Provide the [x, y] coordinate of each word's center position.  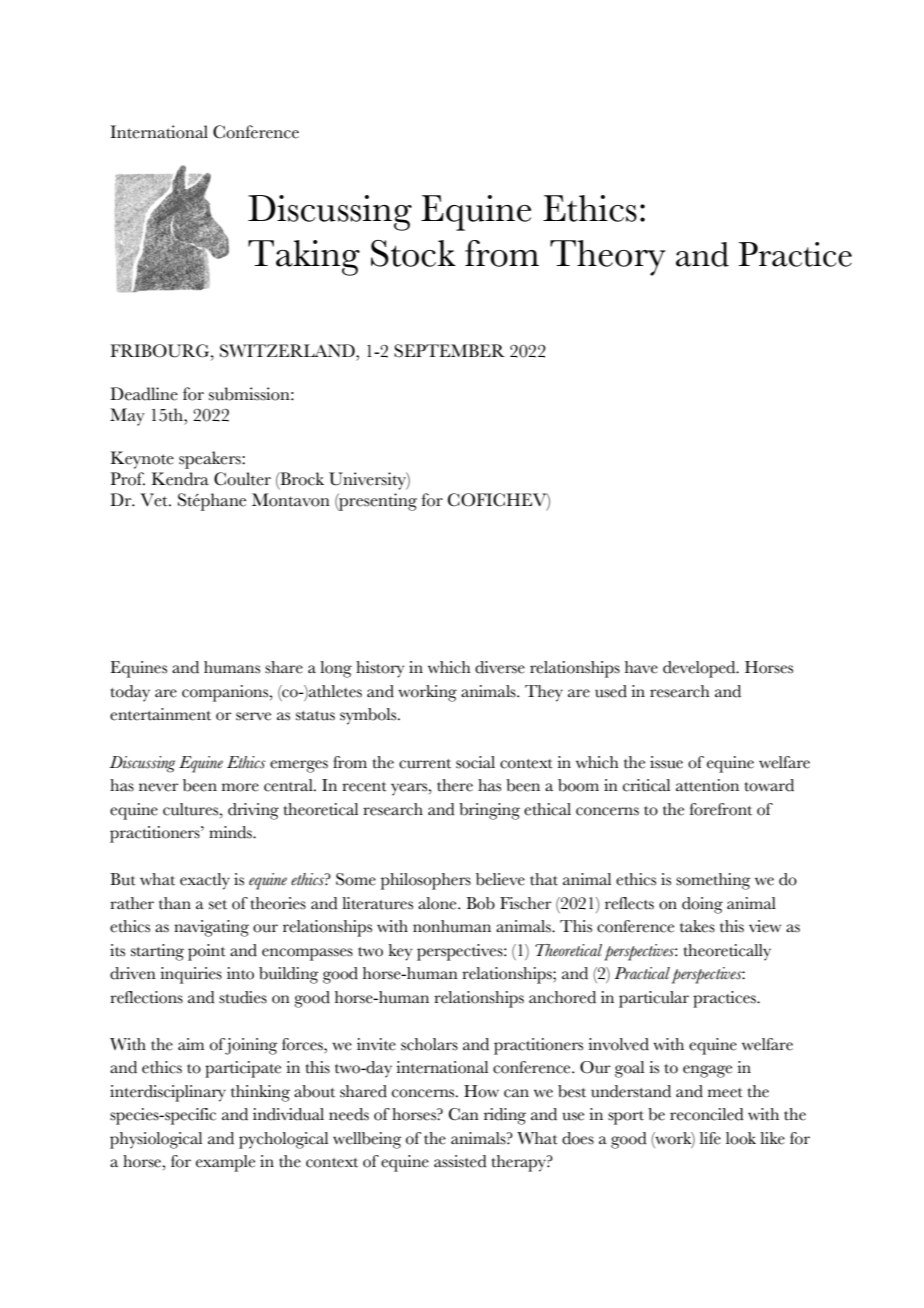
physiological [156, 1140]
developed [700, 669]
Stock [413, 253]
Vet [155, 500]
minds [231, 832]
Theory [608, 258]
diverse [500, 667]
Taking [304, 258]
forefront [721, 809]
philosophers [426, 881]
